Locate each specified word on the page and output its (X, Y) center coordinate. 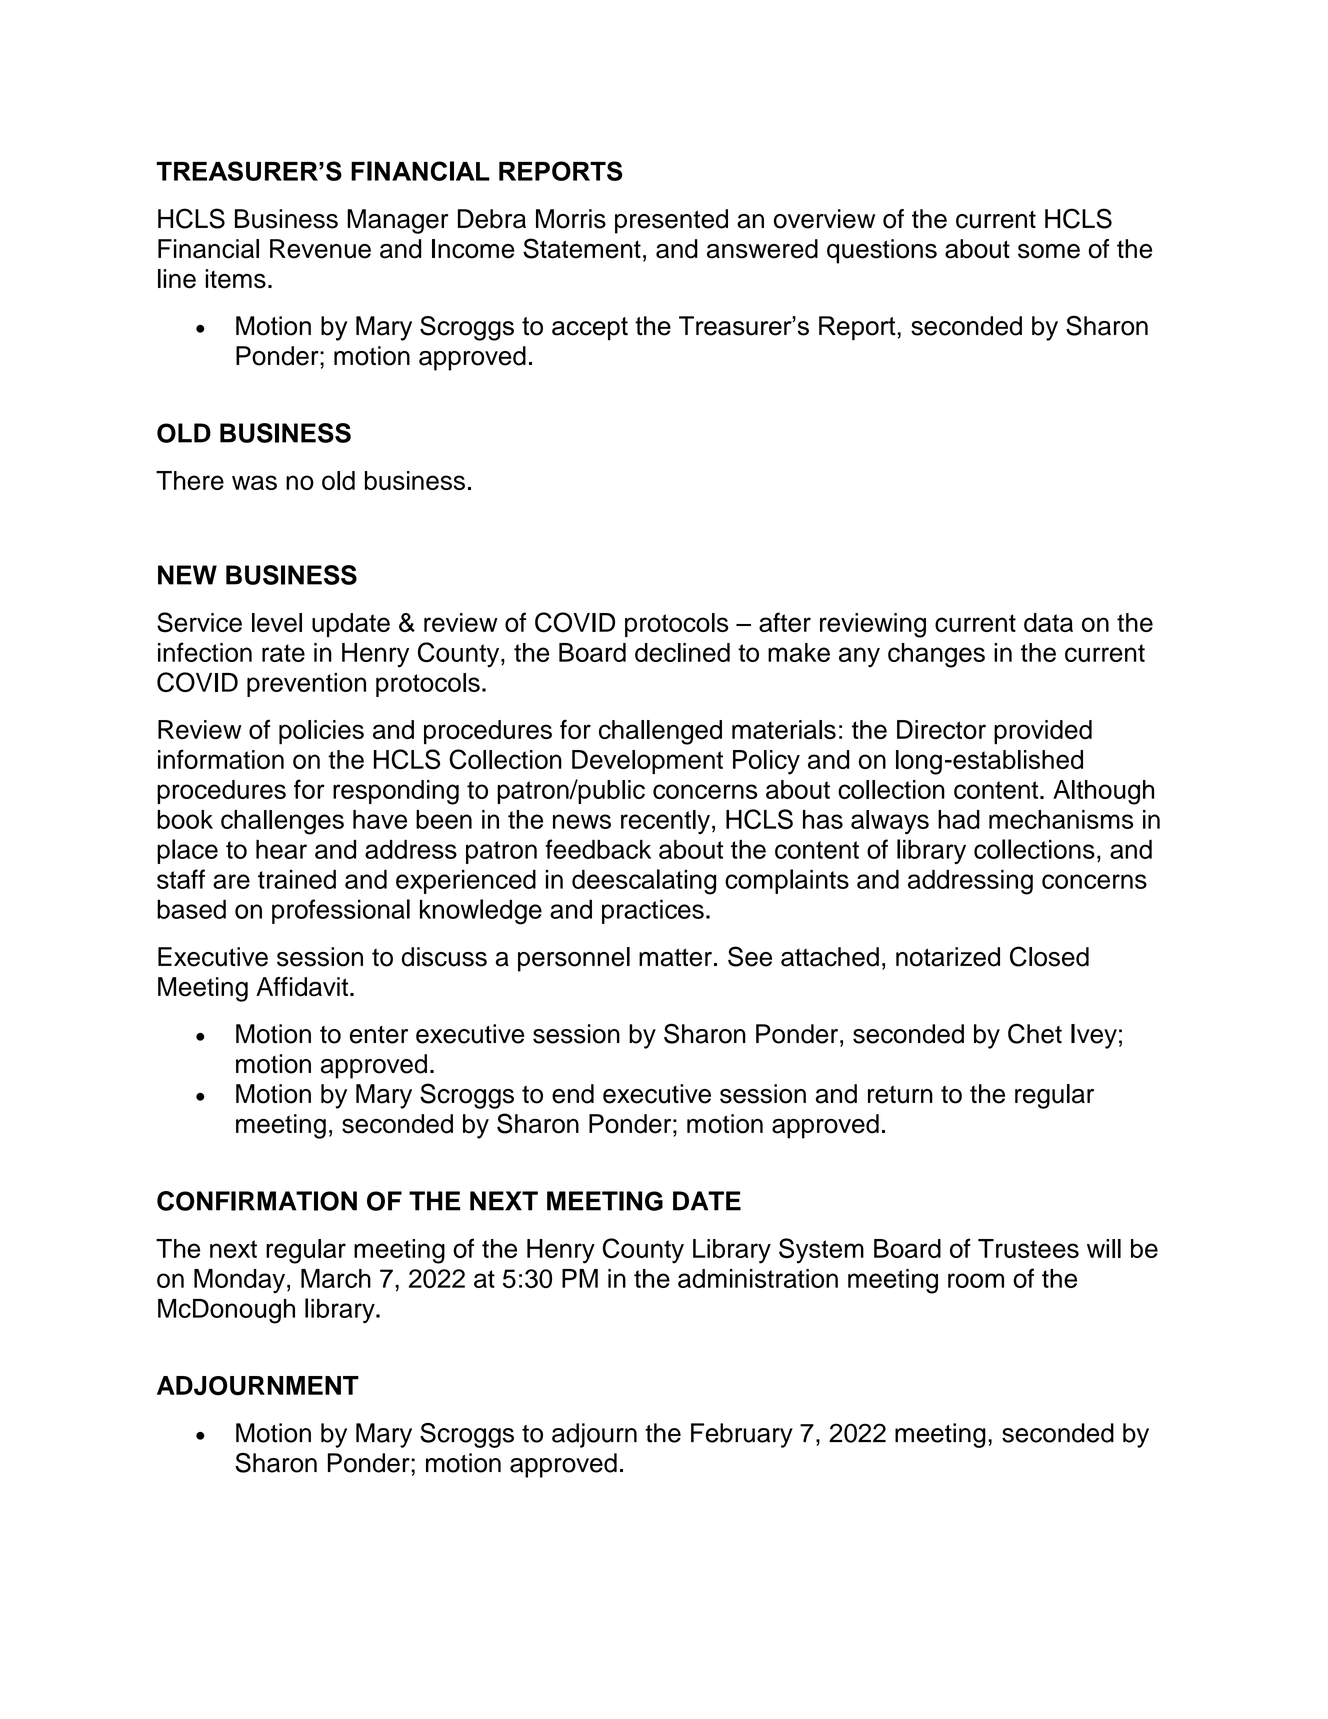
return (900, 1095)
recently (665, 822)
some (1049, 251)
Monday (239, 1281)
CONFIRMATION (257, 1201)
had (959, 819)
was (254, 482)
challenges (282, 822)
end (573, 1094)
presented (671, 221)
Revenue (320, 249)
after (785, 622)
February (742, 1435)
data (1048, 622)
